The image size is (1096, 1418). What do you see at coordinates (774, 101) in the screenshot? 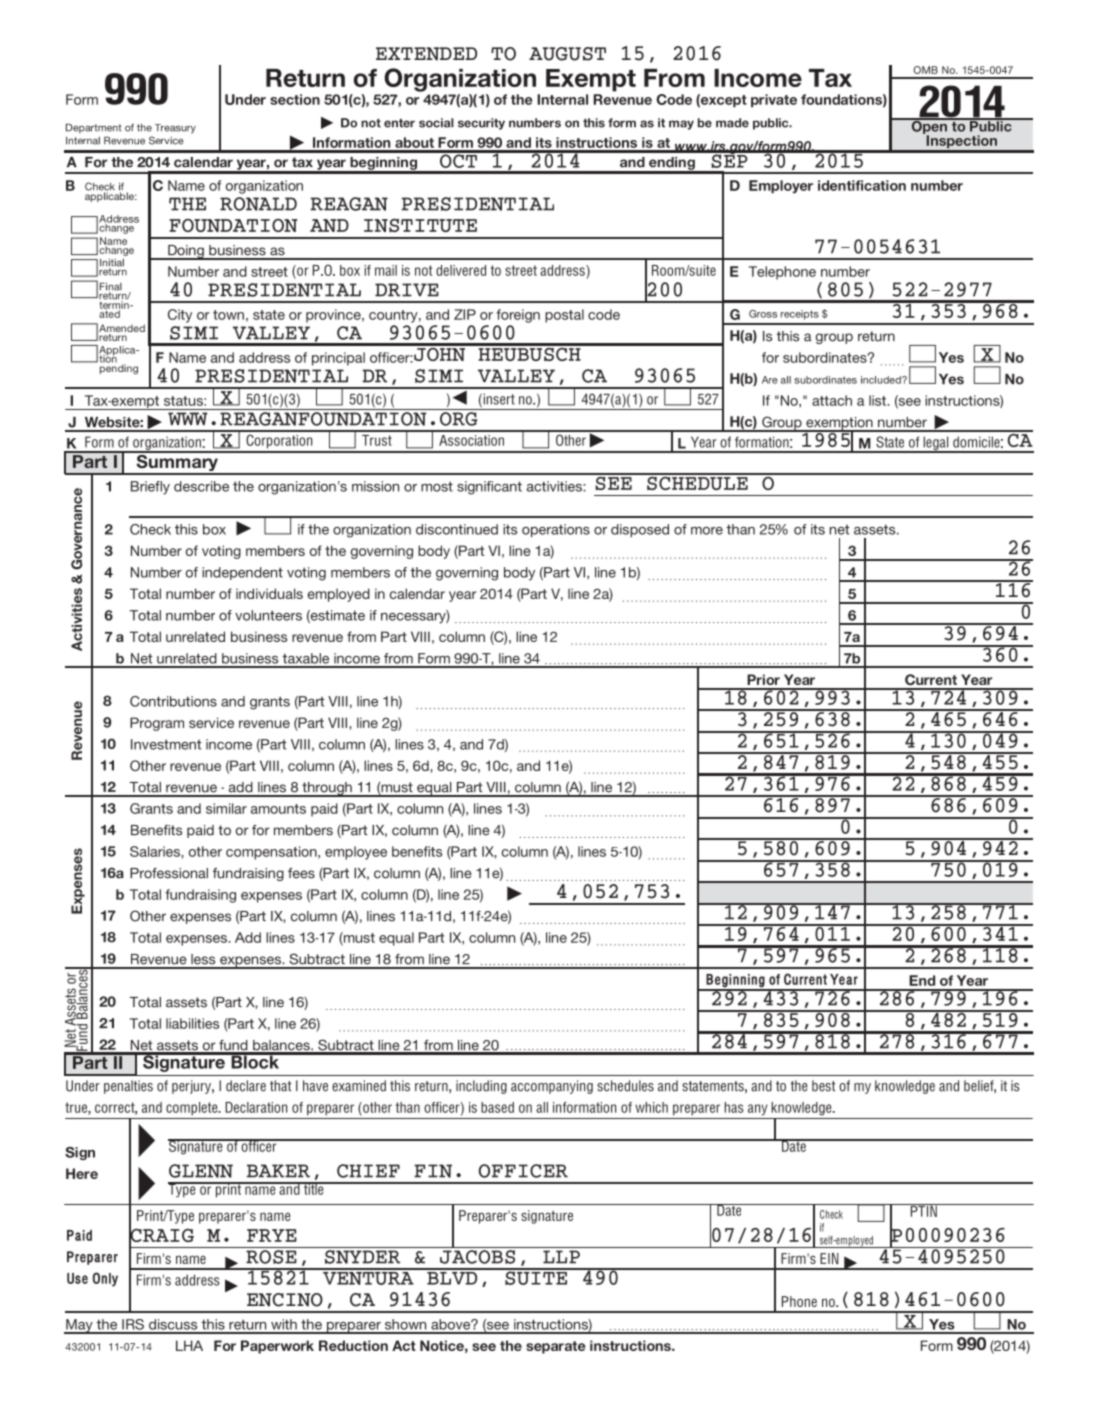
I see `private` at bounding box center [774, 101].
